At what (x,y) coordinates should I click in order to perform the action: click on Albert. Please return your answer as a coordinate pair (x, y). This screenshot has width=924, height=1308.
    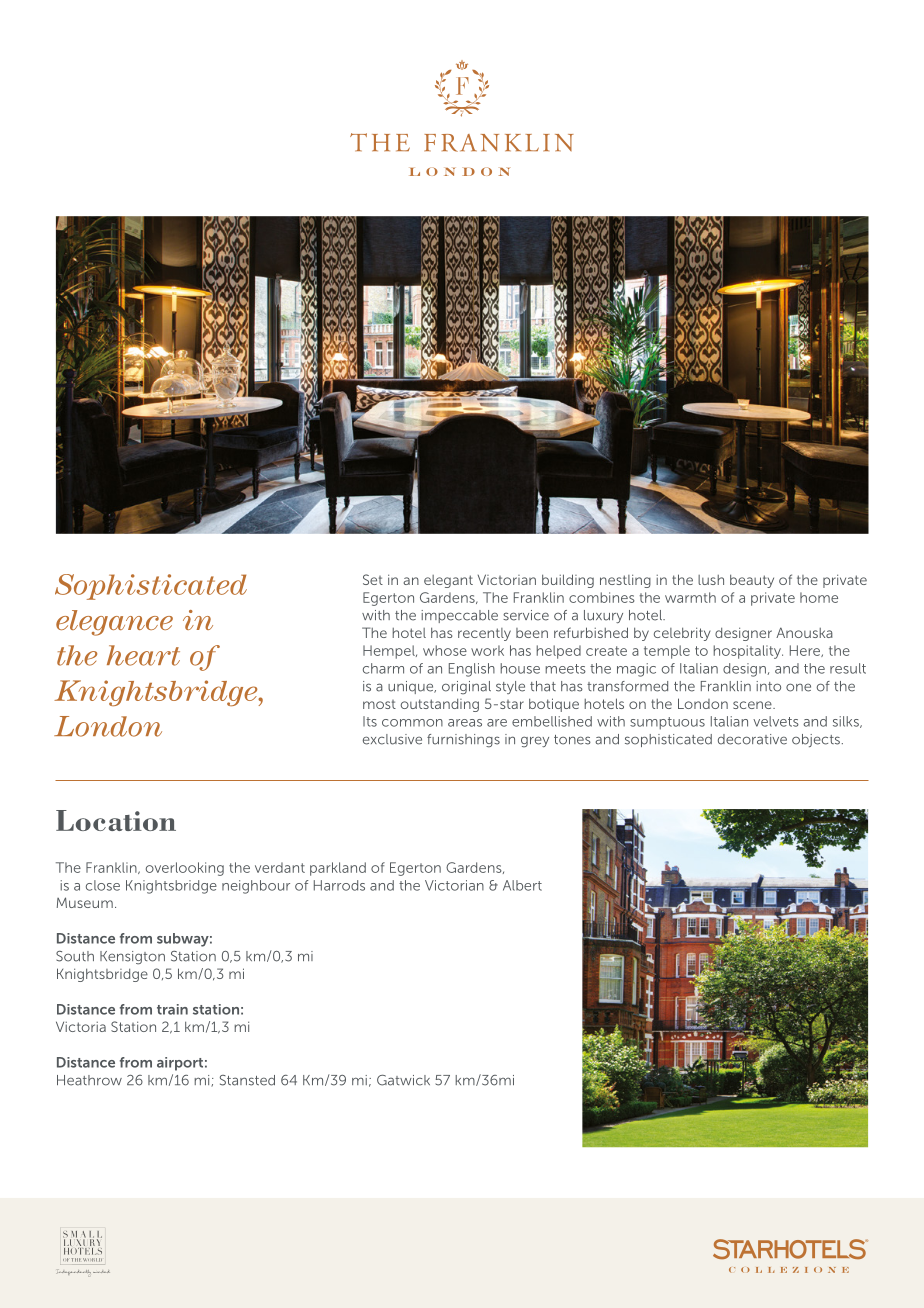
    Looking at the image, I should click on (522, 885).
